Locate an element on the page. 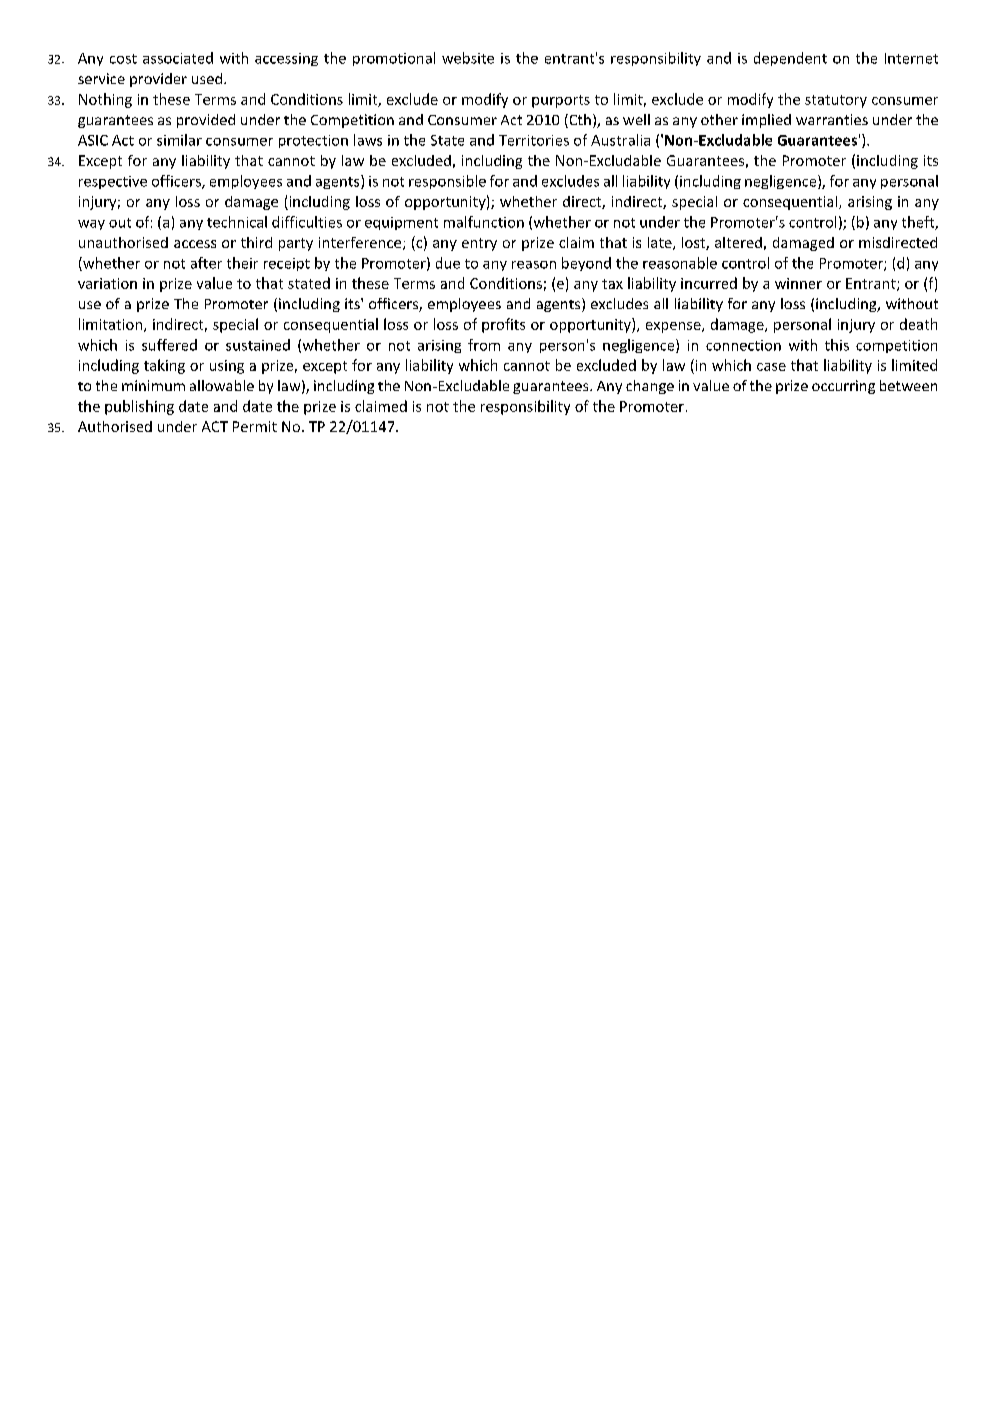 This page has height=1412, width=998. dependent is located at coordinates (790, 59).
